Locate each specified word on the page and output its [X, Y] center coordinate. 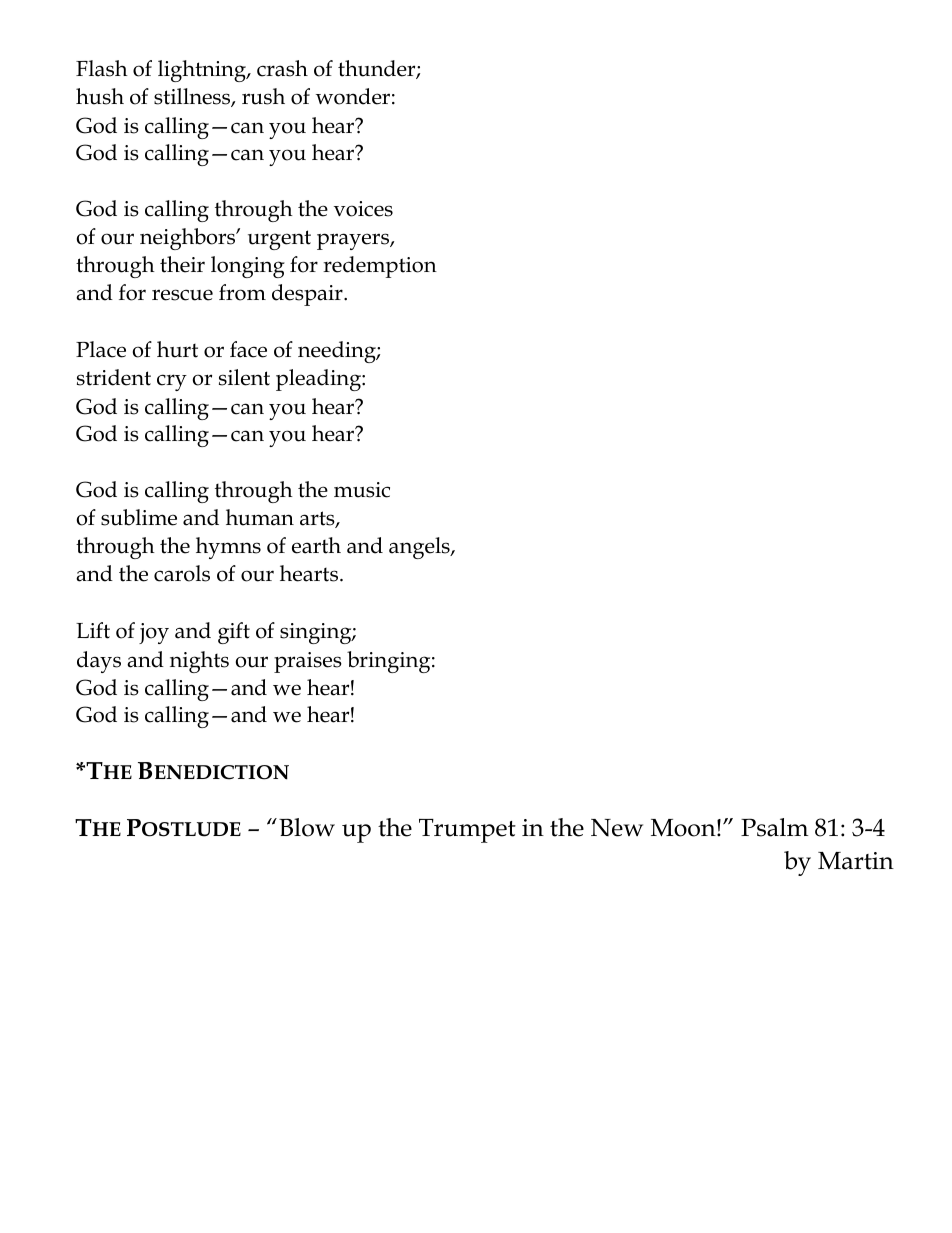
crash [282, 68]
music [362, 490]
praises [308, 662]
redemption [380, 267]
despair [308, 295]
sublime [139, 517]
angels [420, 548]
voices [363, 209]
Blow [307, 827]
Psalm [774, 827]
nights [199, 662]
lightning [203, 71]
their [182, 264]
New [617, 828]
